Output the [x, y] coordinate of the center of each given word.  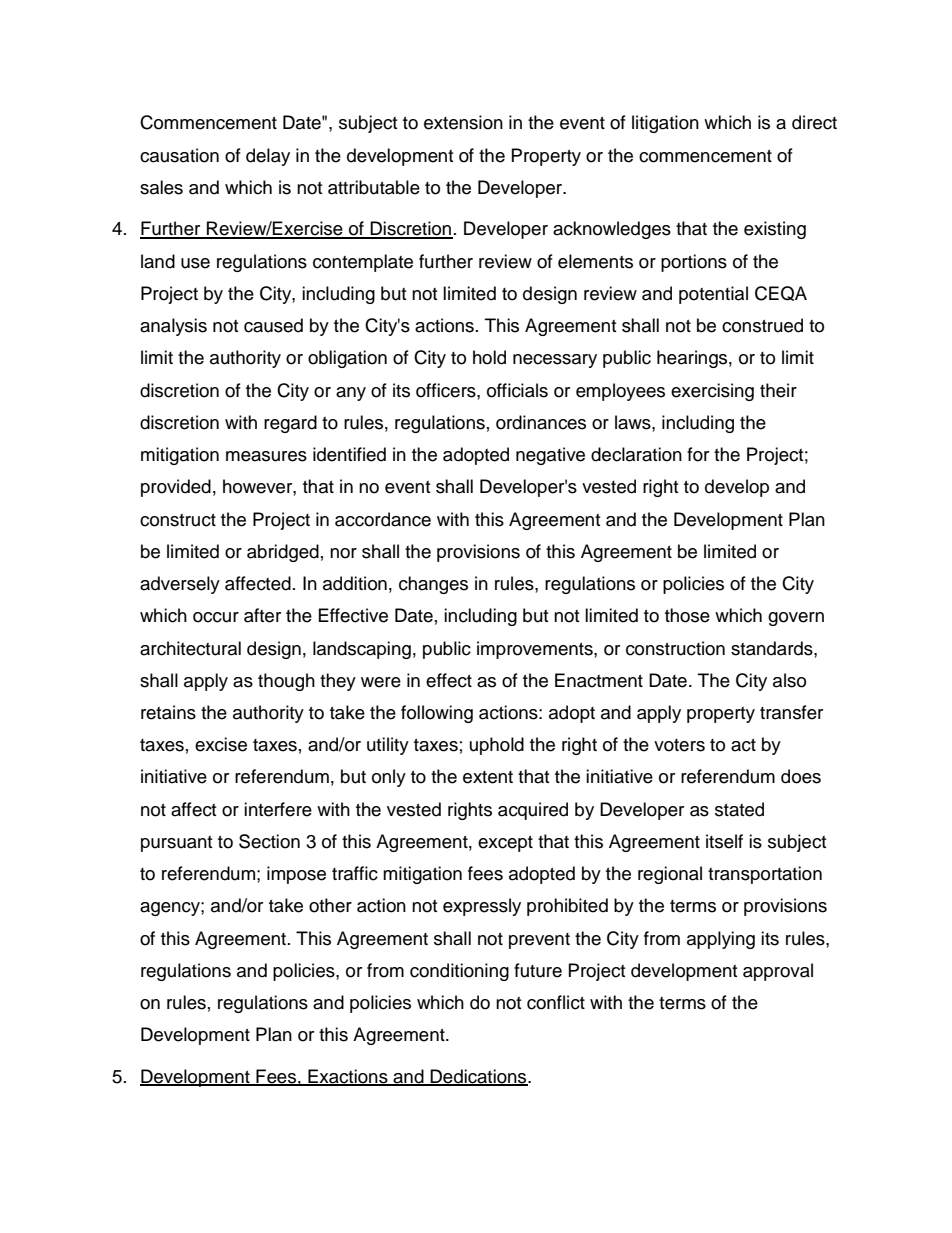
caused [273, 325]
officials [517, 390]
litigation [665, 124]
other [330, 905]
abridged [283, 553]
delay [268, 157]
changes [433, 585]
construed [762, 325]
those [687, 615]
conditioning [459, 972]
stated [739, 809]
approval [778, 972]
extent [488, 777]
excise [221, 744]
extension [463, 122]
